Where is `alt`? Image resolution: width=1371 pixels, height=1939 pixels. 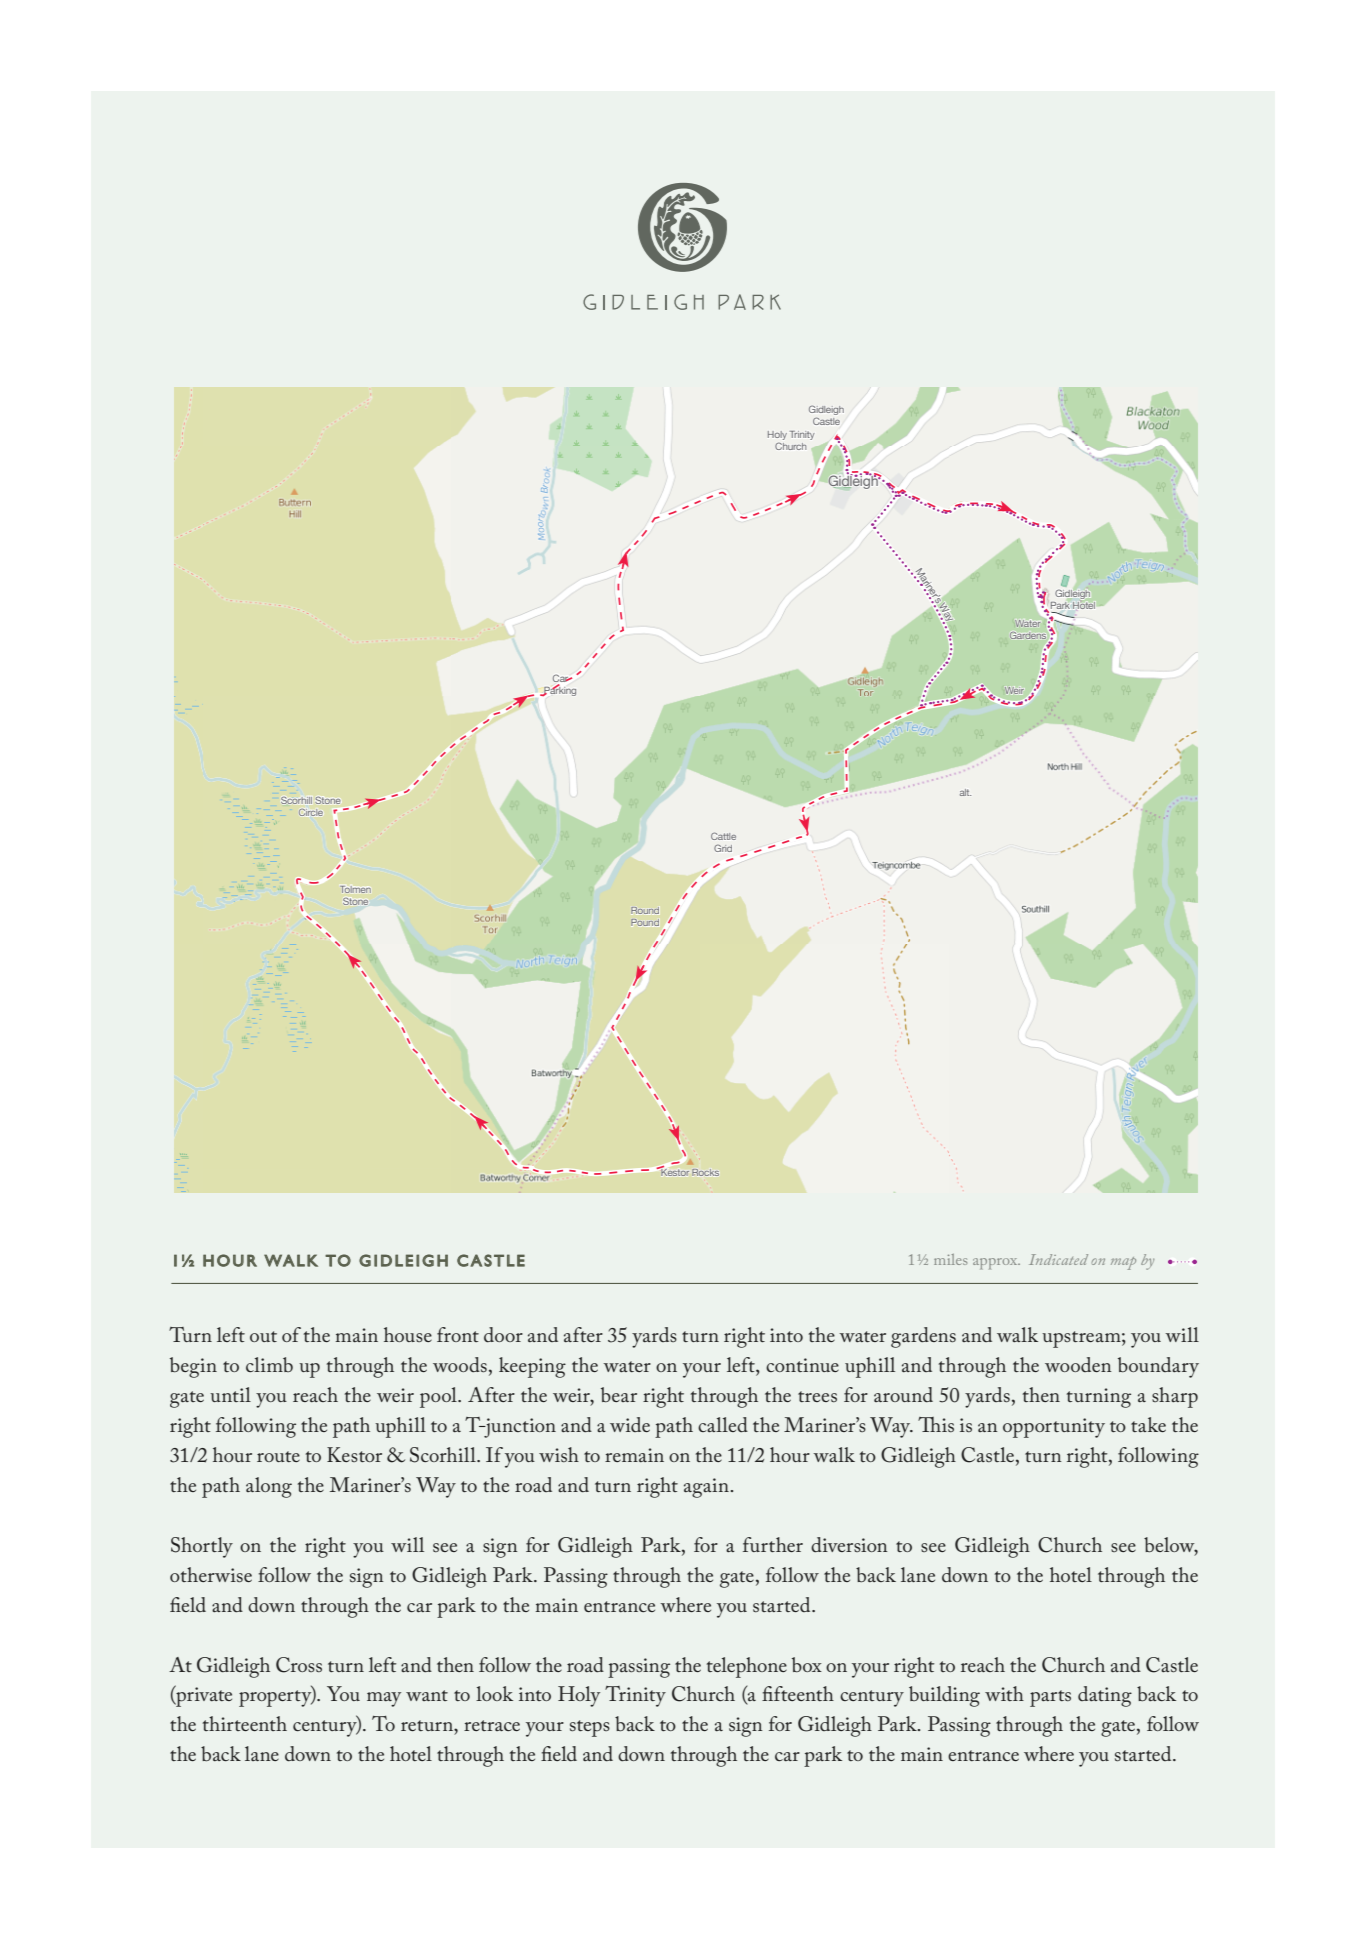 alt is located at coordinates (965, 792).
